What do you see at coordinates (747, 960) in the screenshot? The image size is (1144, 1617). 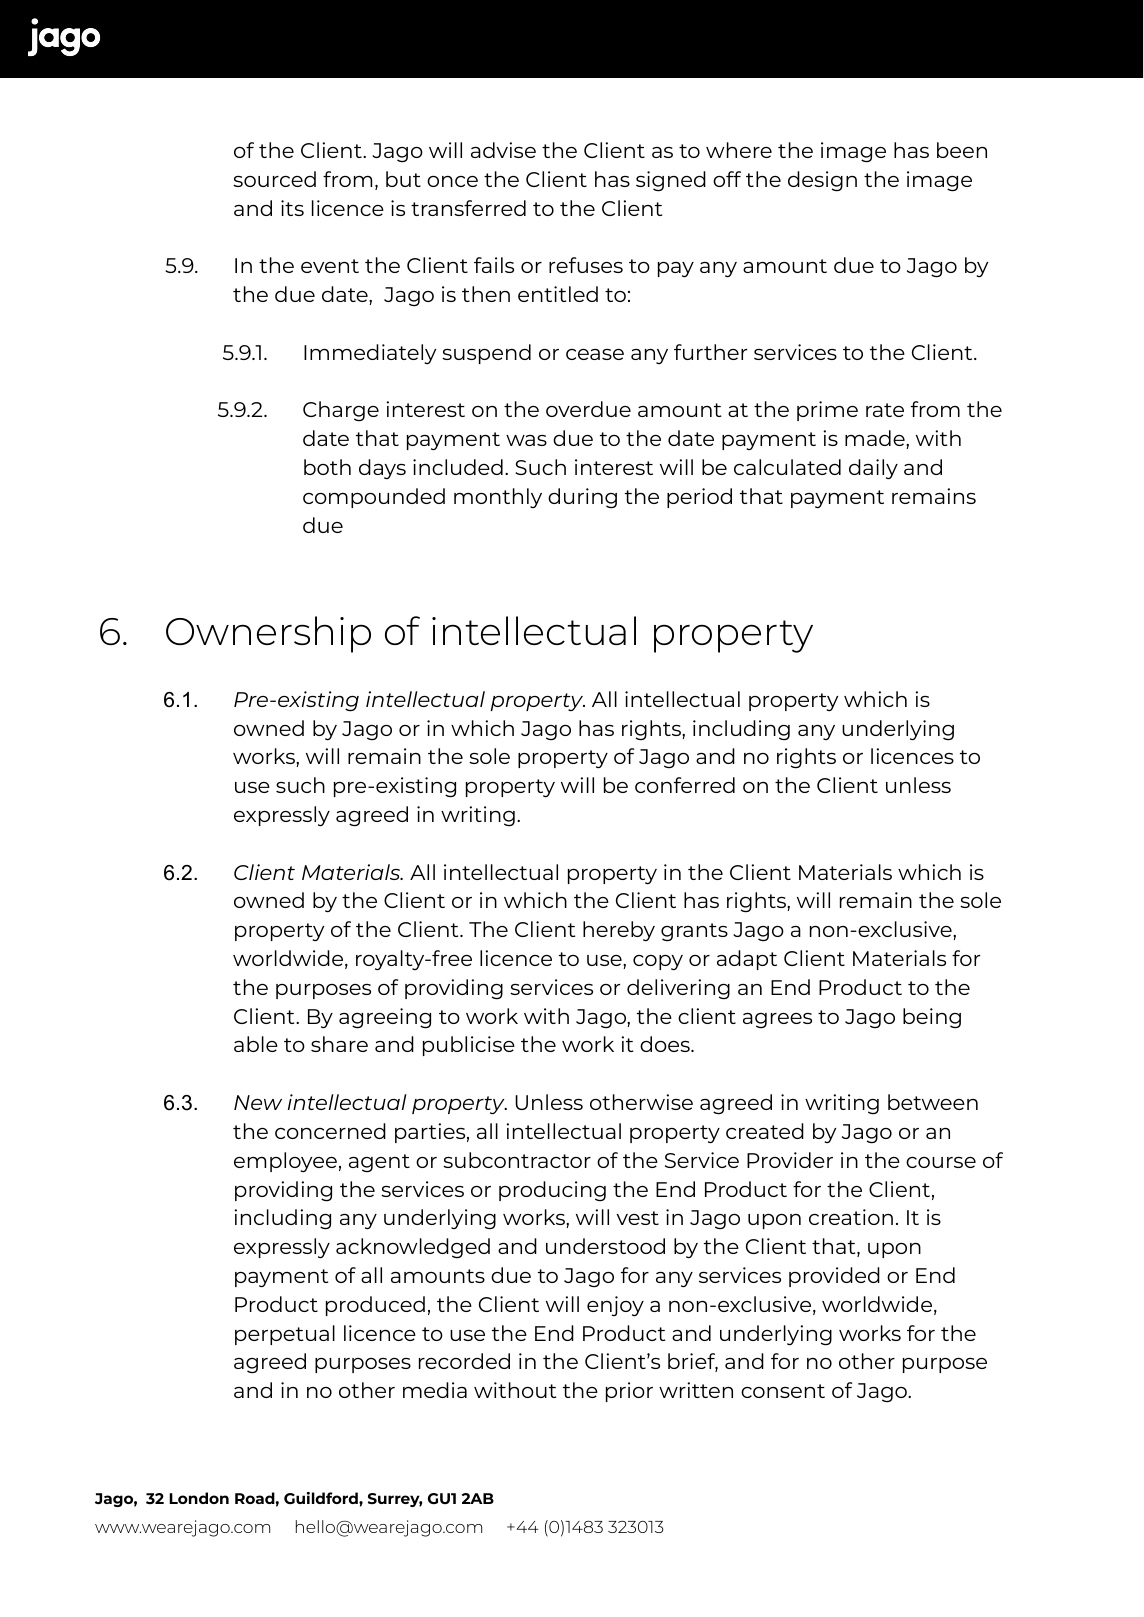 I see `adapt` at bounding box center [747, 960].
